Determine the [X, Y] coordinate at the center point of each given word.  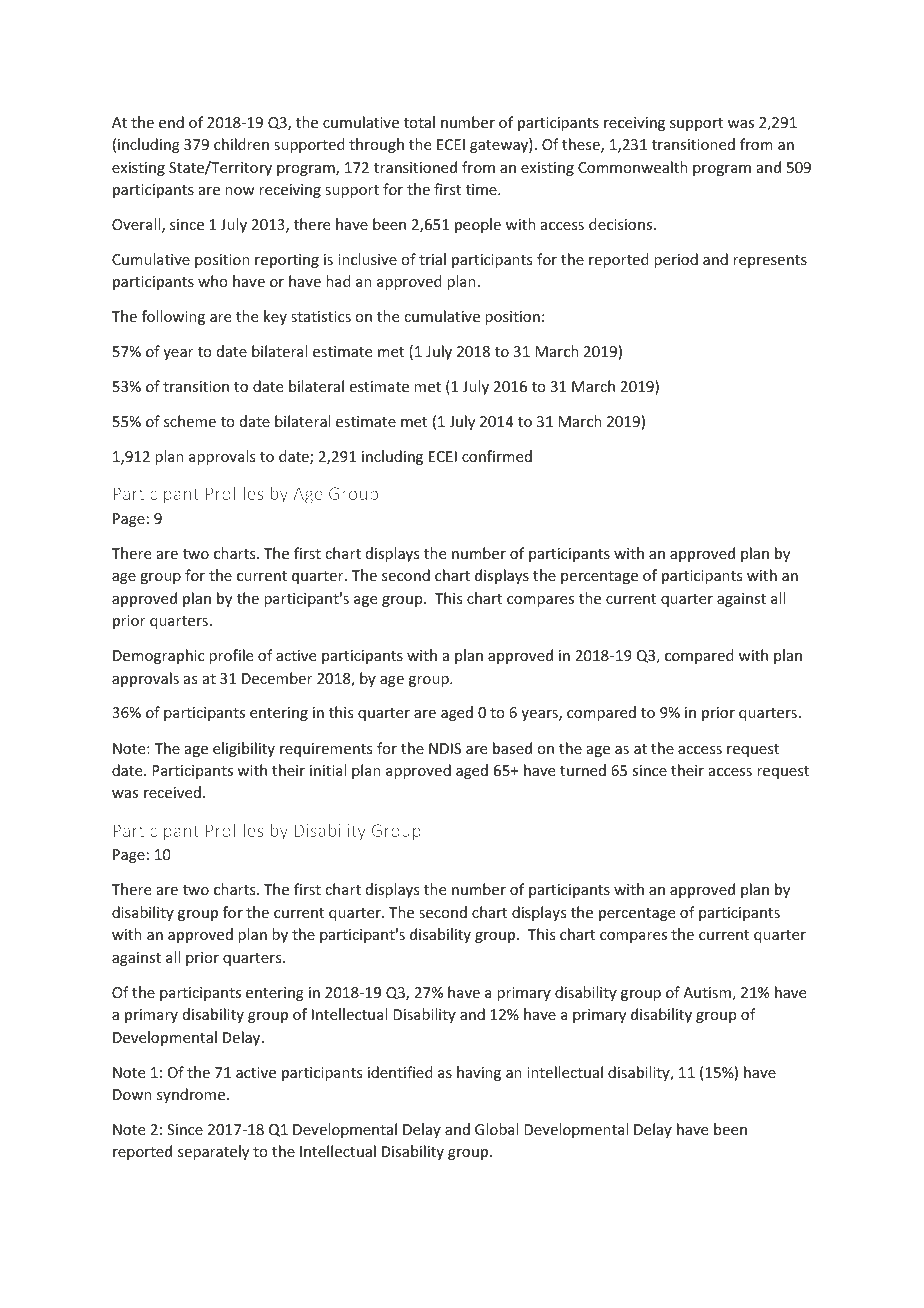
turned [583, 770]
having [479, 1073]
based [512, 748]
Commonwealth [633, 167]
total [419, 122]
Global [496, 1129]
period [676, 260]
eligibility [244, 749]
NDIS [445, 748]
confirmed [497, 456]
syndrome [192, 1095]
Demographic [158, 656]
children [241, 144]
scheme [190, 421]
